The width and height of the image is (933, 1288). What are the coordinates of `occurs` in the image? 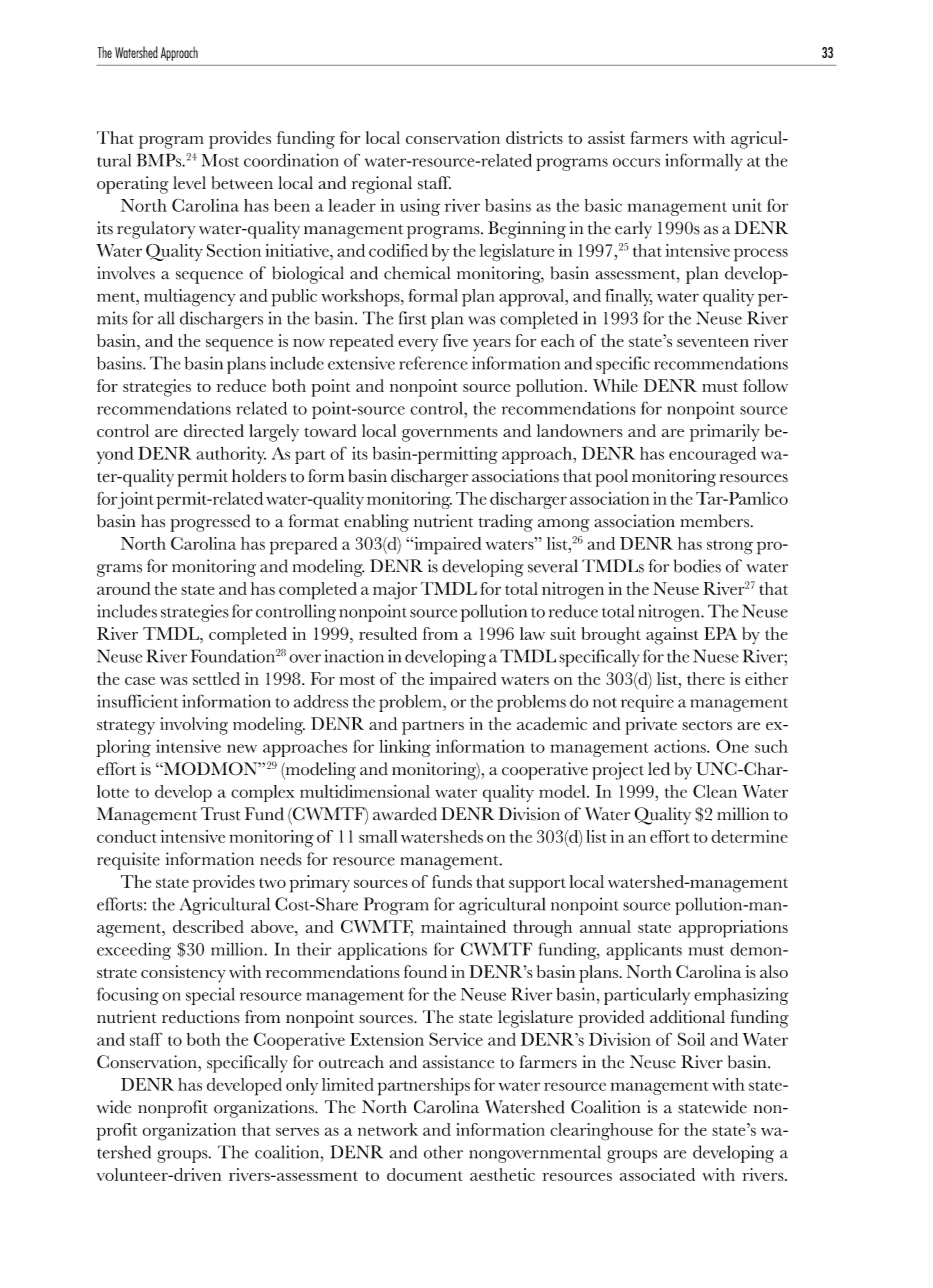 It's located at (636, 162).
